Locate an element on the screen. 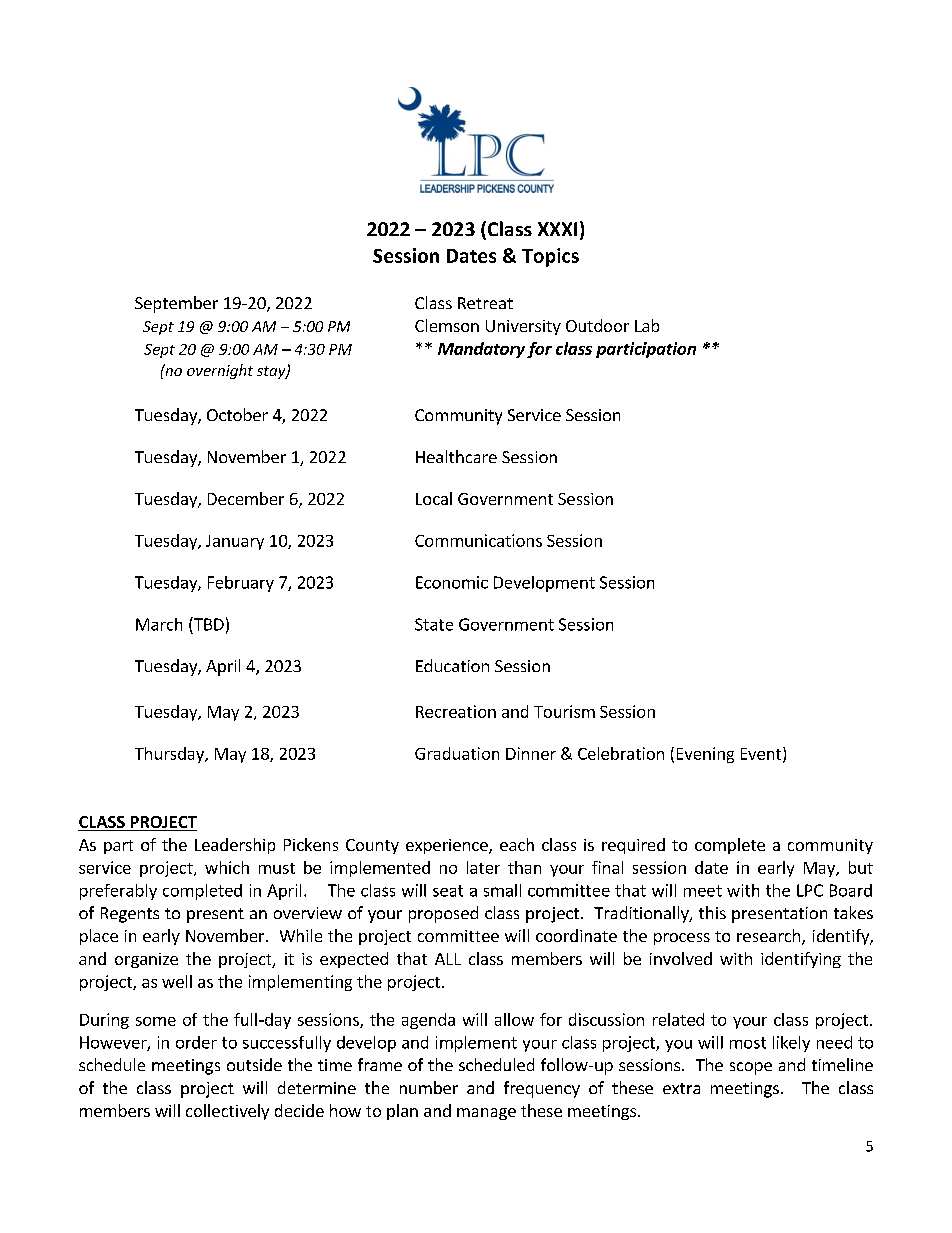  collectively is located at coordinates (227, 1112).
